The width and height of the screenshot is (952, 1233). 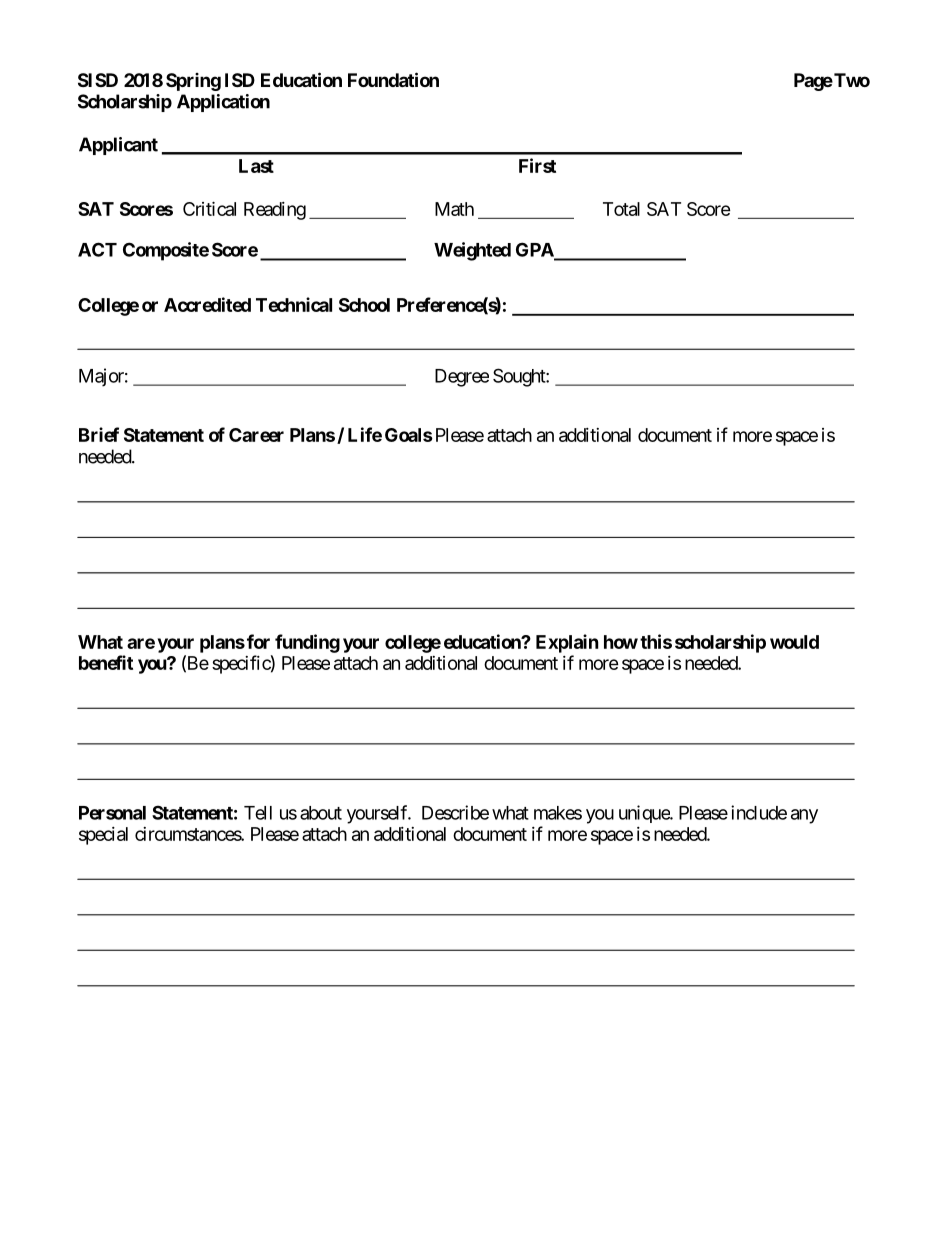 I want to click on Application, so click(x=223, y=103).
